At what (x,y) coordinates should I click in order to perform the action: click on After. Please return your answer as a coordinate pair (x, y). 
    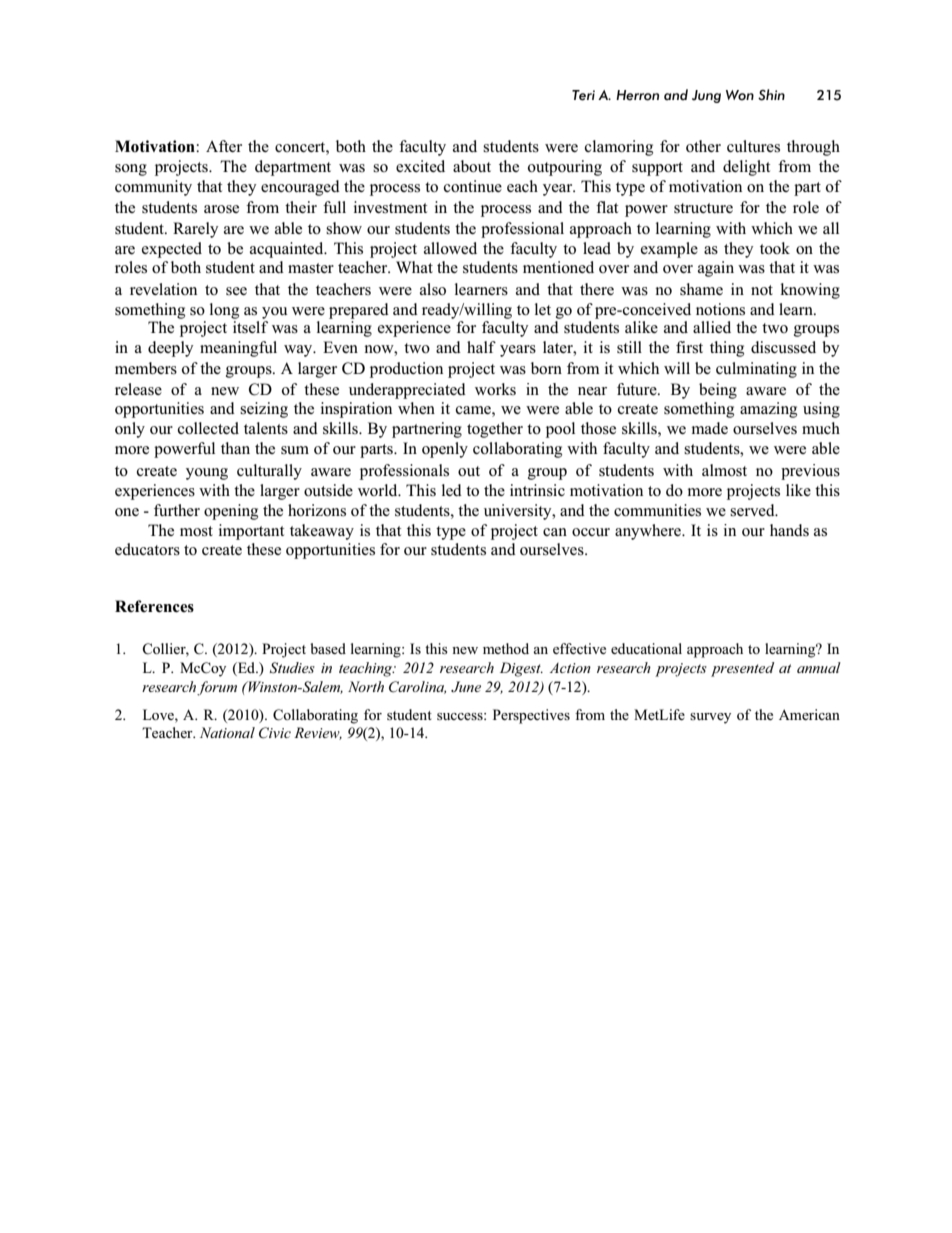
    Looking at the image, I should click on (224, 146).
